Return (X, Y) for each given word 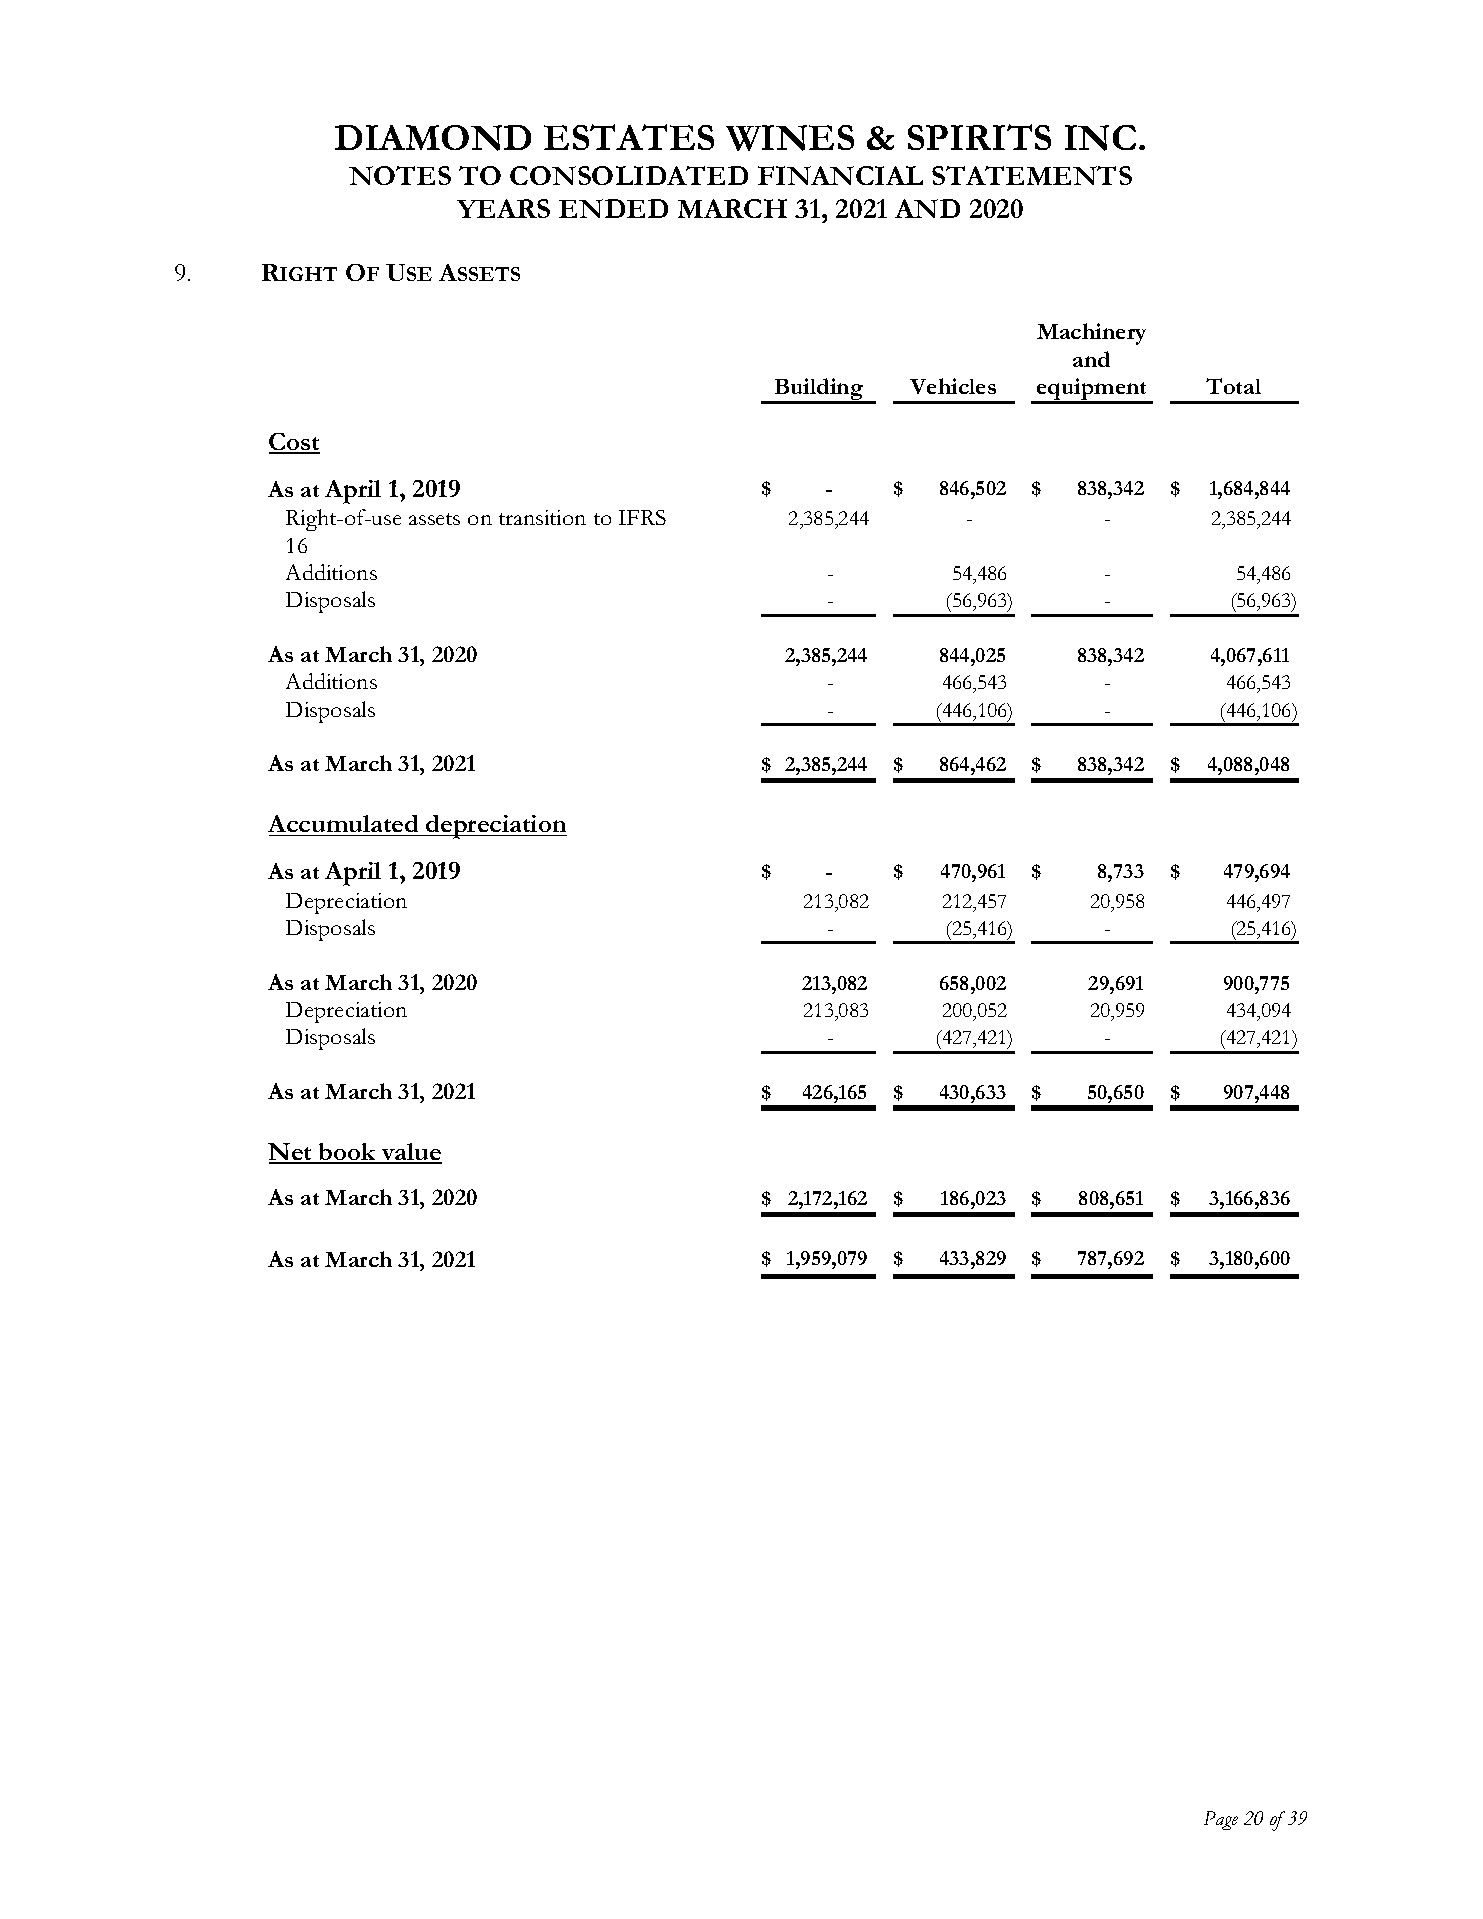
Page (1221, 1820)
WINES (790, 138)
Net (291, 1153)
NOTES (400, 175)
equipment (1092, 390)
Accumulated (343, 823)
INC (1100, 138)
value (411, 1153)
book (348, 1153)
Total (1233, 386)
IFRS (642, 517)
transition (542, 517)
